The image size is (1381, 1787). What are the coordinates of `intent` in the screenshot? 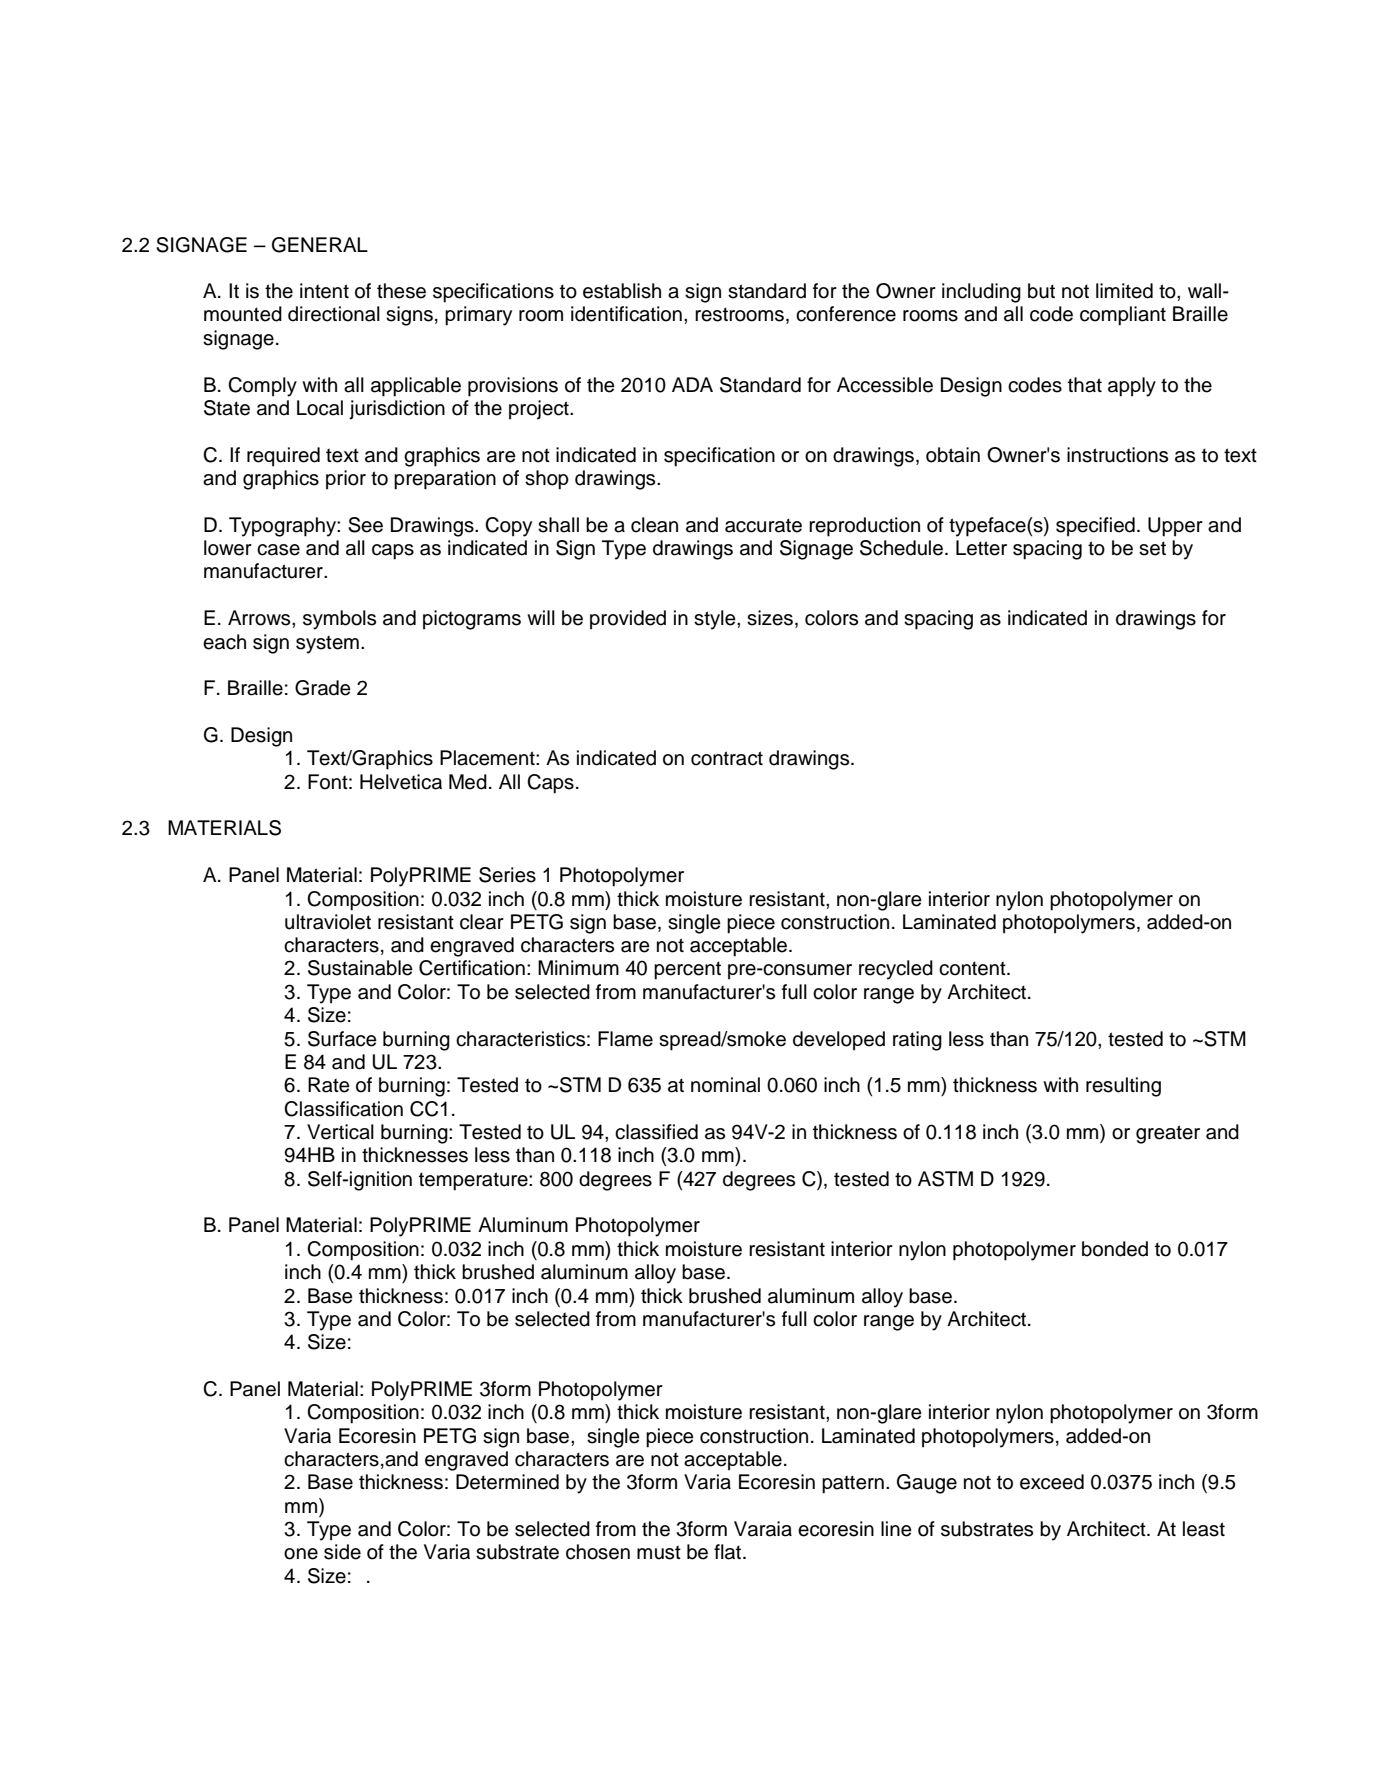 It's located at (324, 291).
